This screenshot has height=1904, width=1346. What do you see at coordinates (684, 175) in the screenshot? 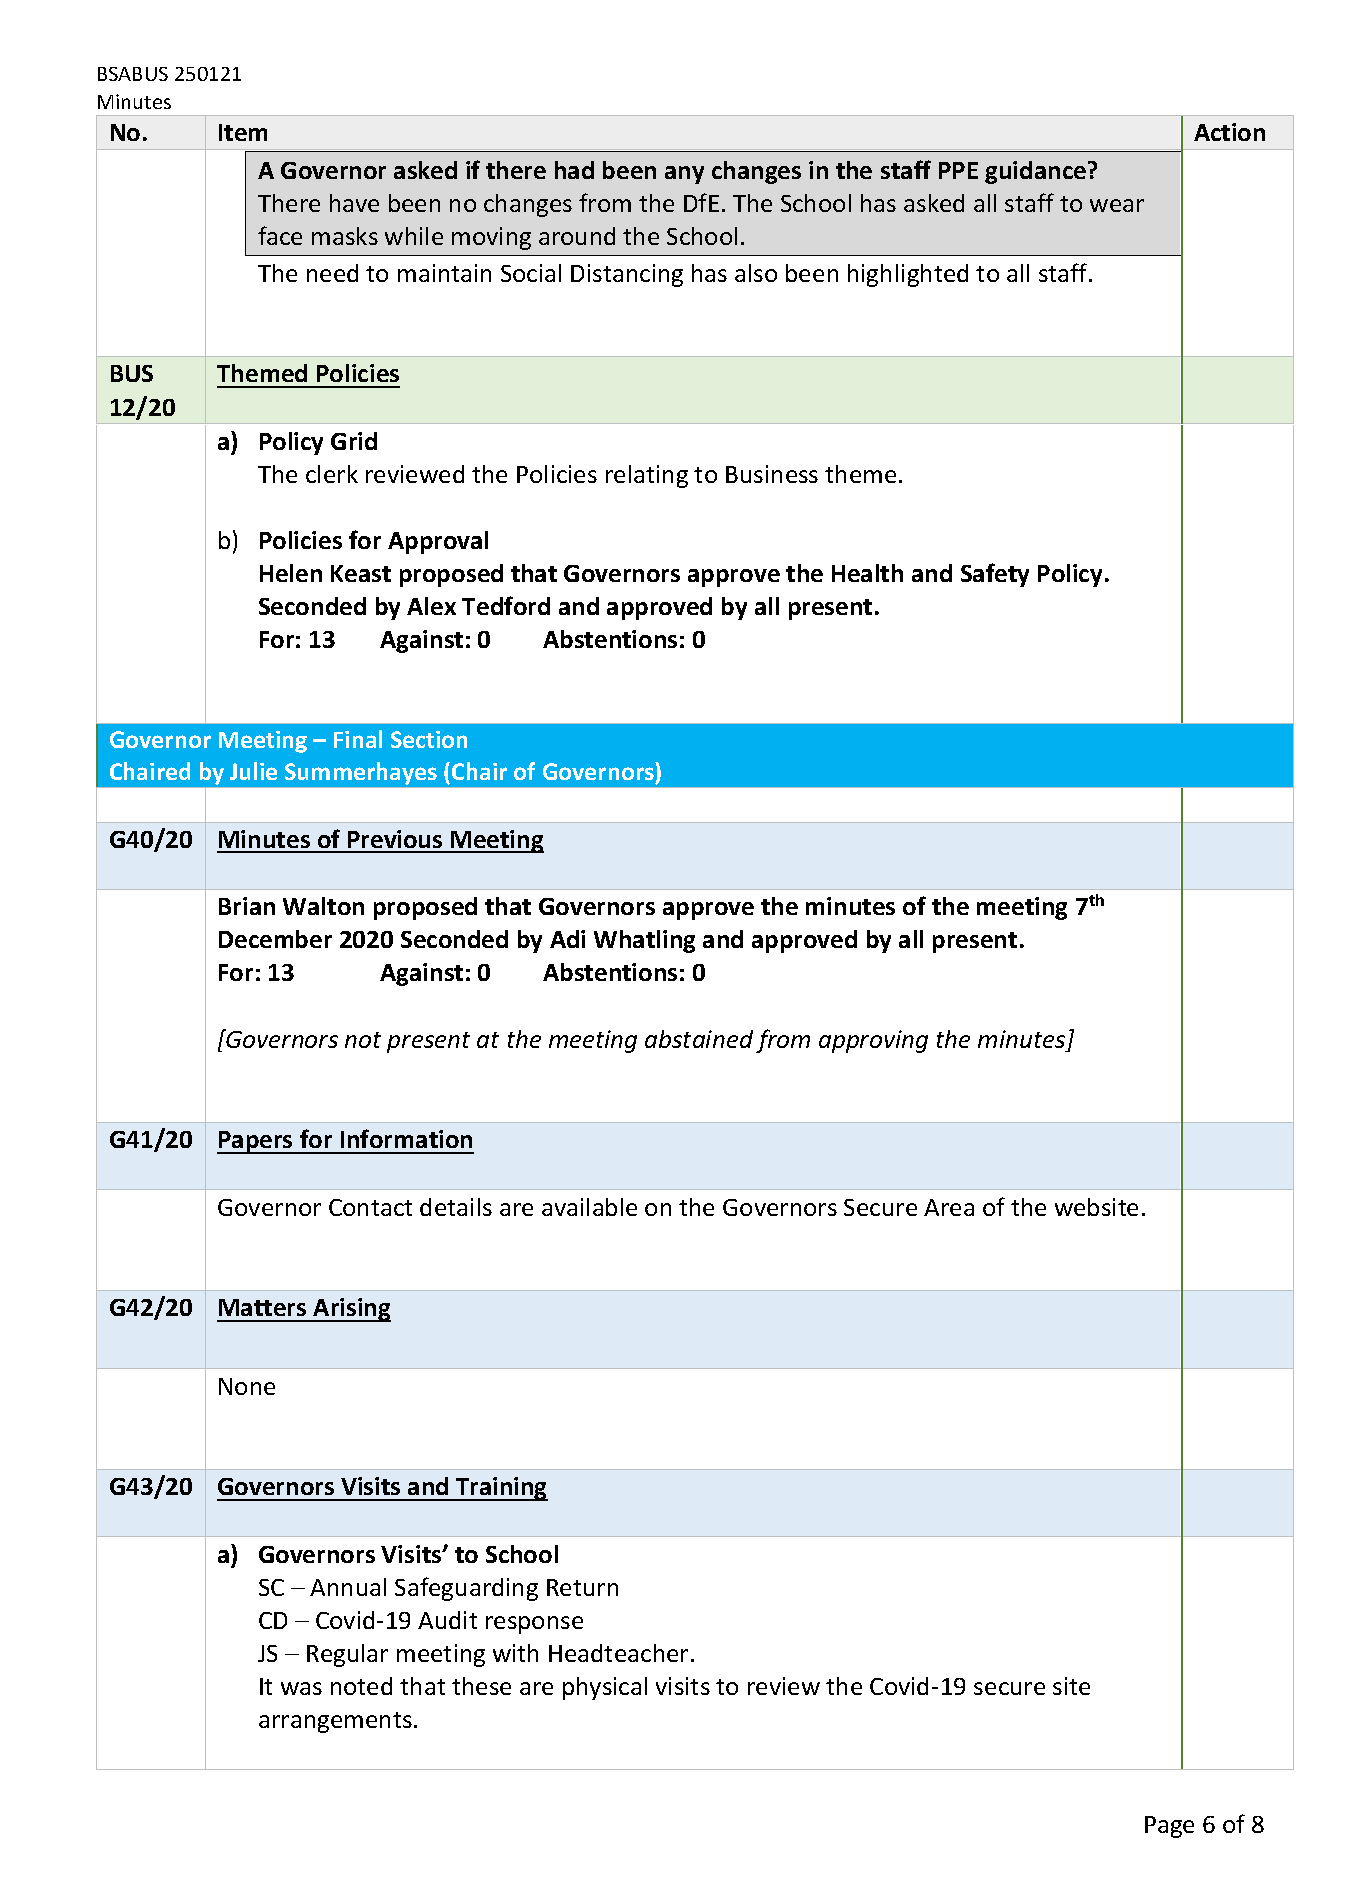
I see `any` at bounding box center [684, 175].
